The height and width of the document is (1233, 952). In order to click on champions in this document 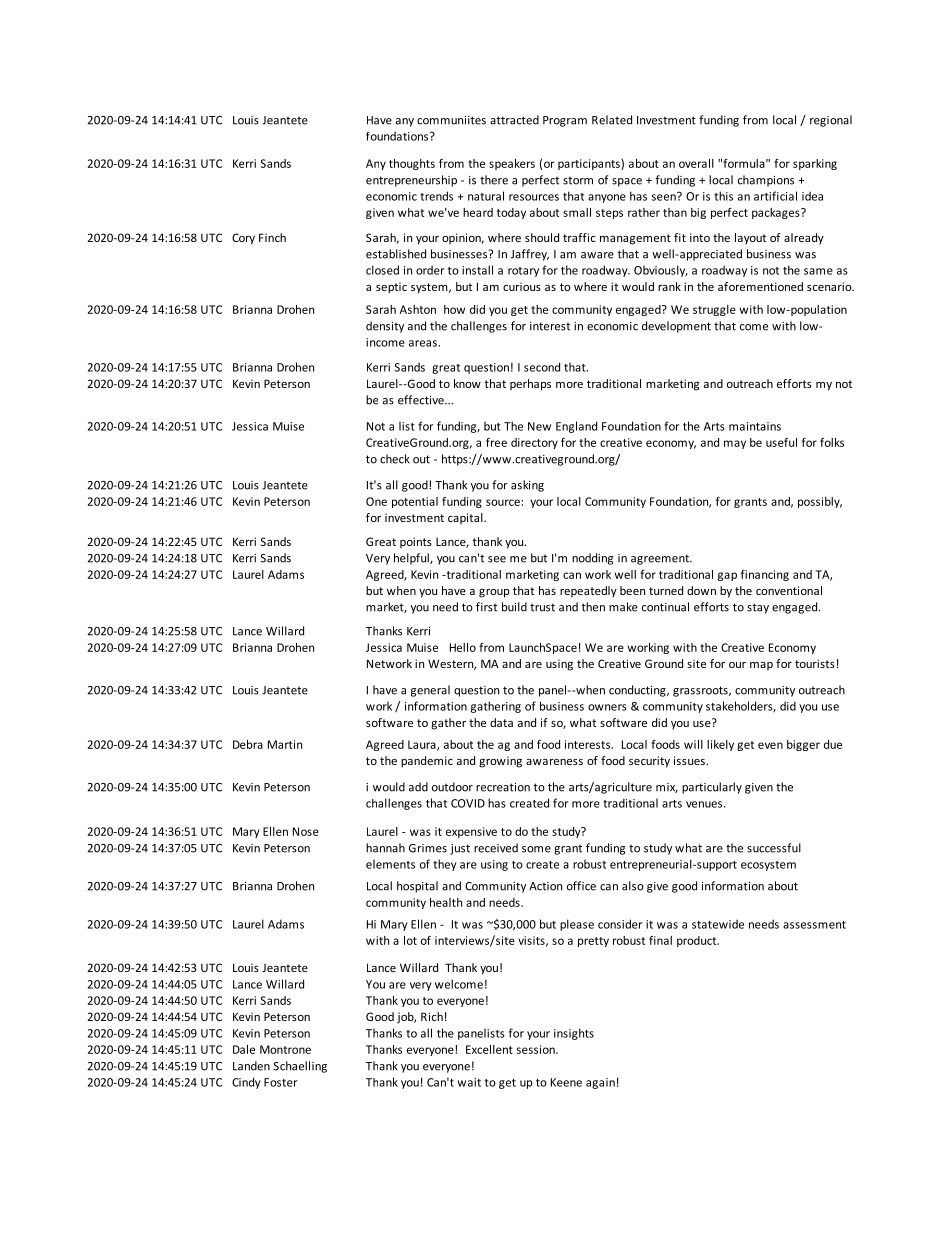, I will do `click(766, 181)`.
